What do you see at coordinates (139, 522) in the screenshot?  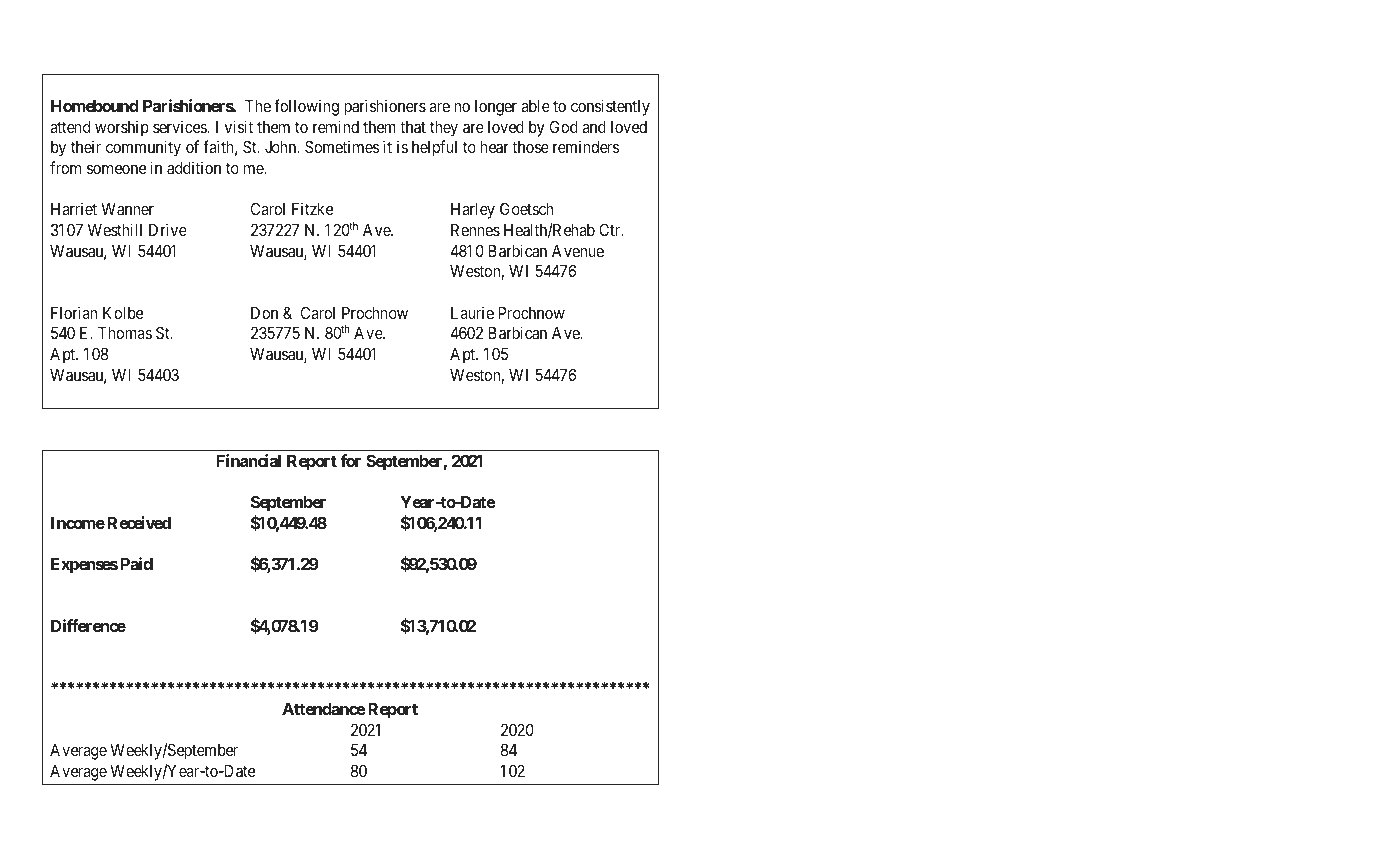 I see `Received` at bounding box center [139, 522].
